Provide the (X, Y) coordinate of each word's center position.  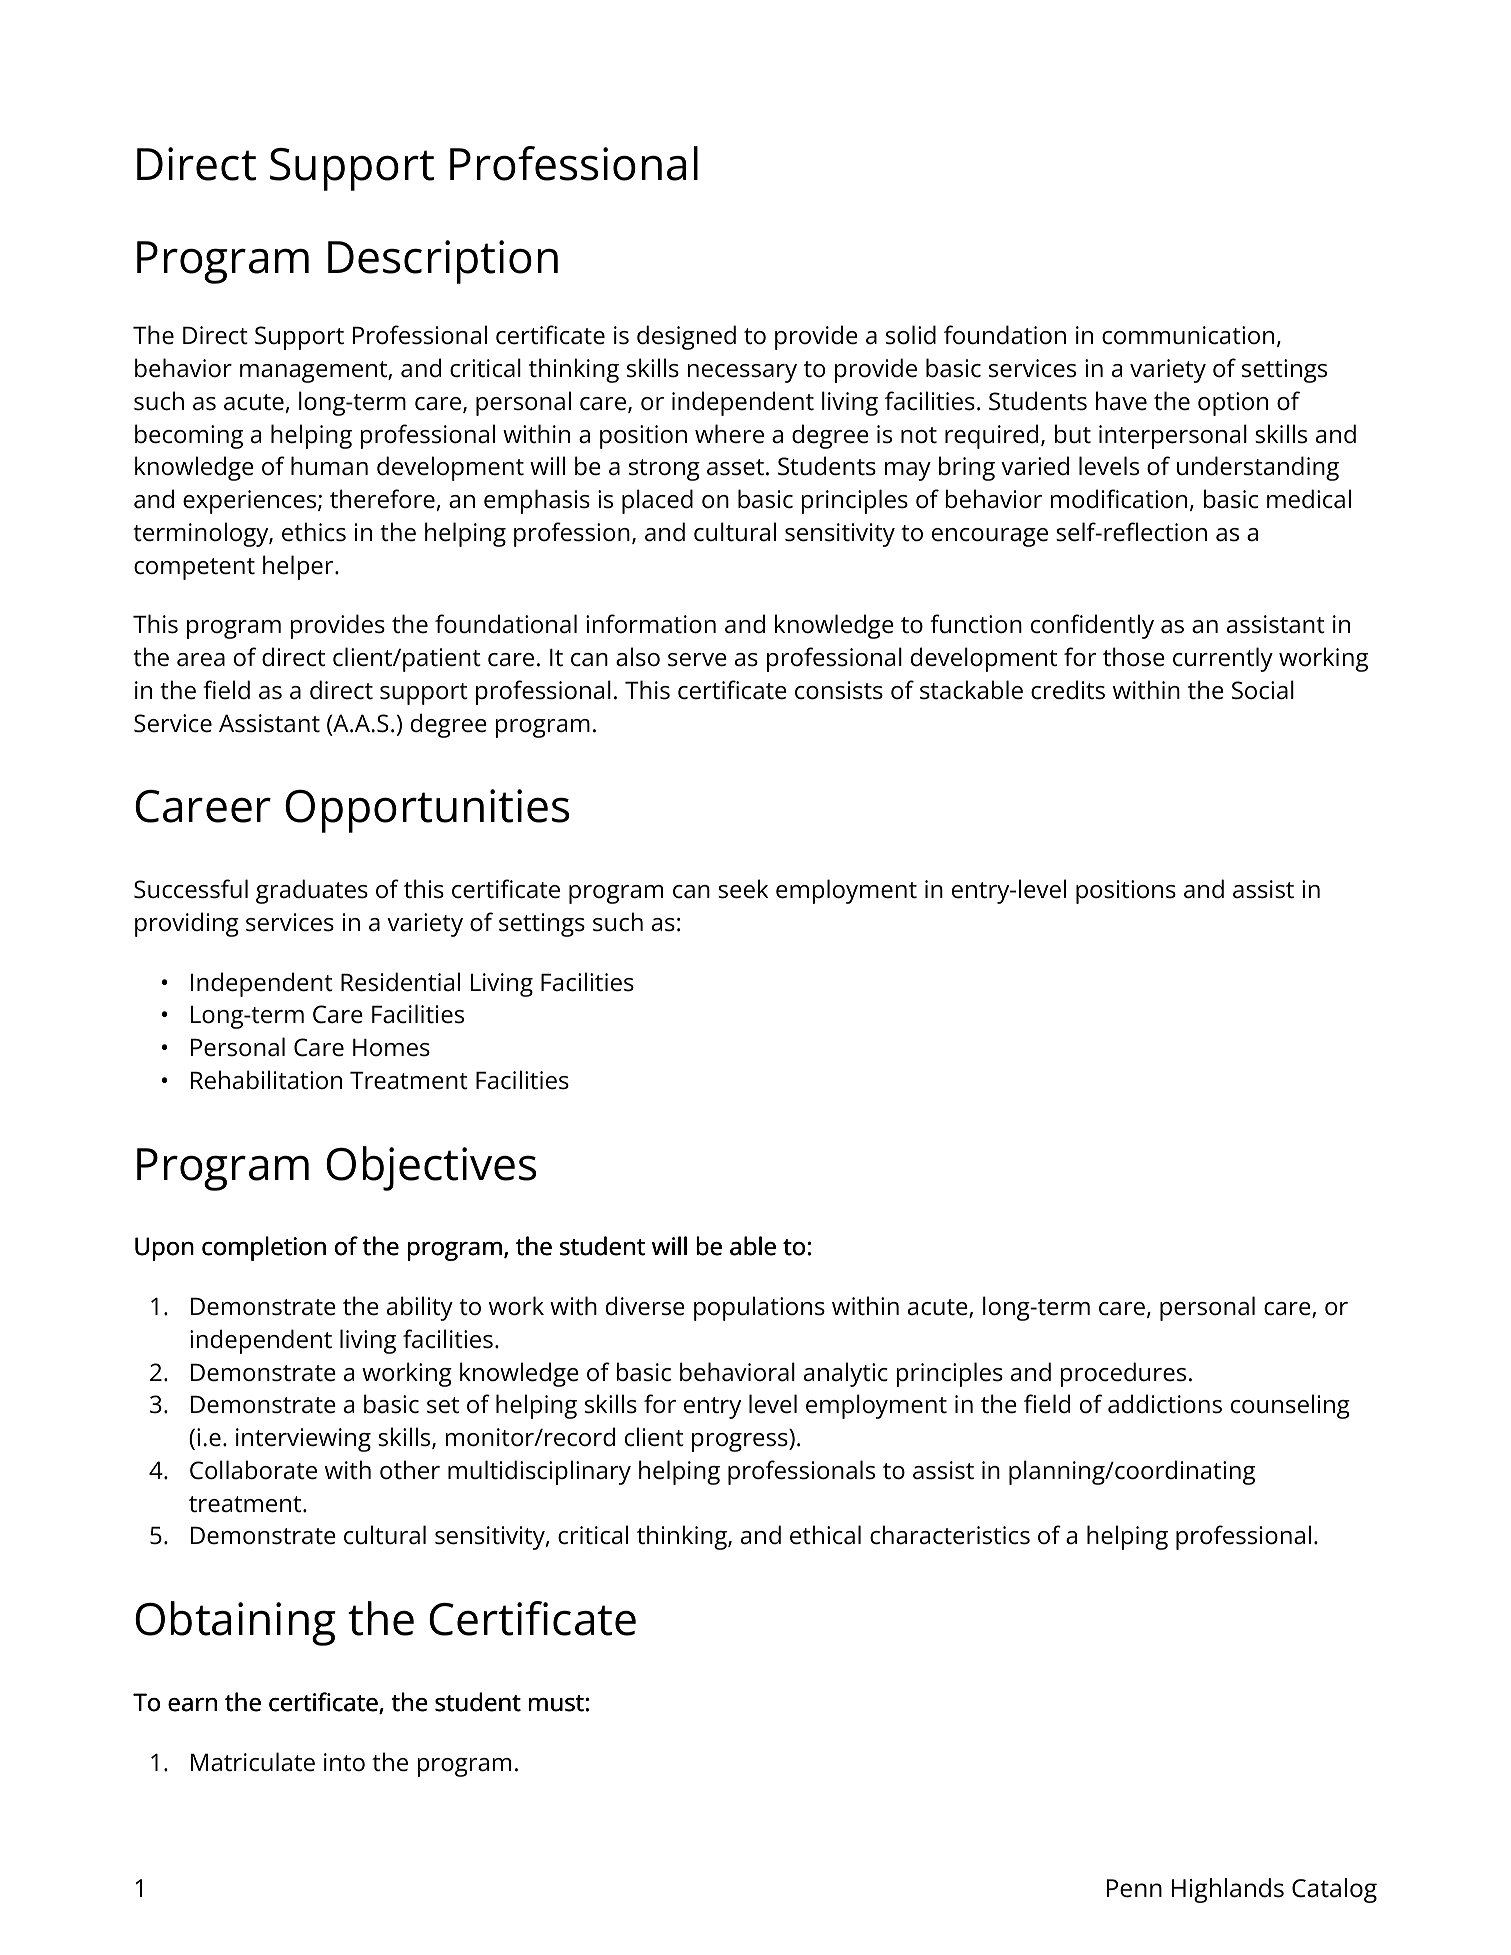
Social (1263, 690)
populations (759, 1308)
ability (420, 1308)
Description (443, 262)
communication (1188, 335)
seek (743, 889)
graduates (312, 891)
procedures (1123, 1374)
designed (686, 337)
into (344, 1762)
